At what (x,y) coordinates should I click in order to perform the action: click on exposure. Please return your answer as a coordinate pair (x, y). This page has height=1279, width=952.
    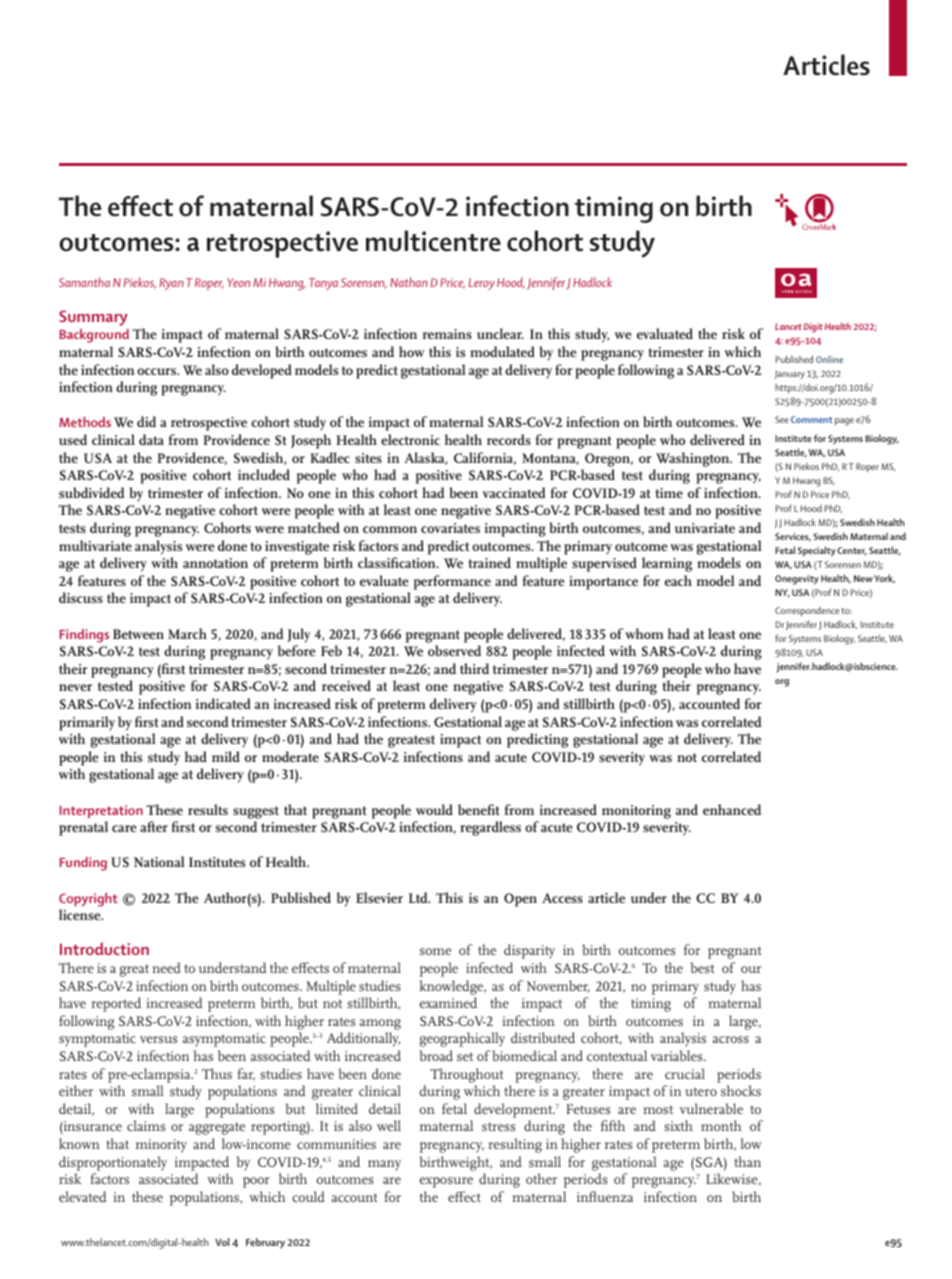
    Looking at the image, I should click on (446, 1182).
